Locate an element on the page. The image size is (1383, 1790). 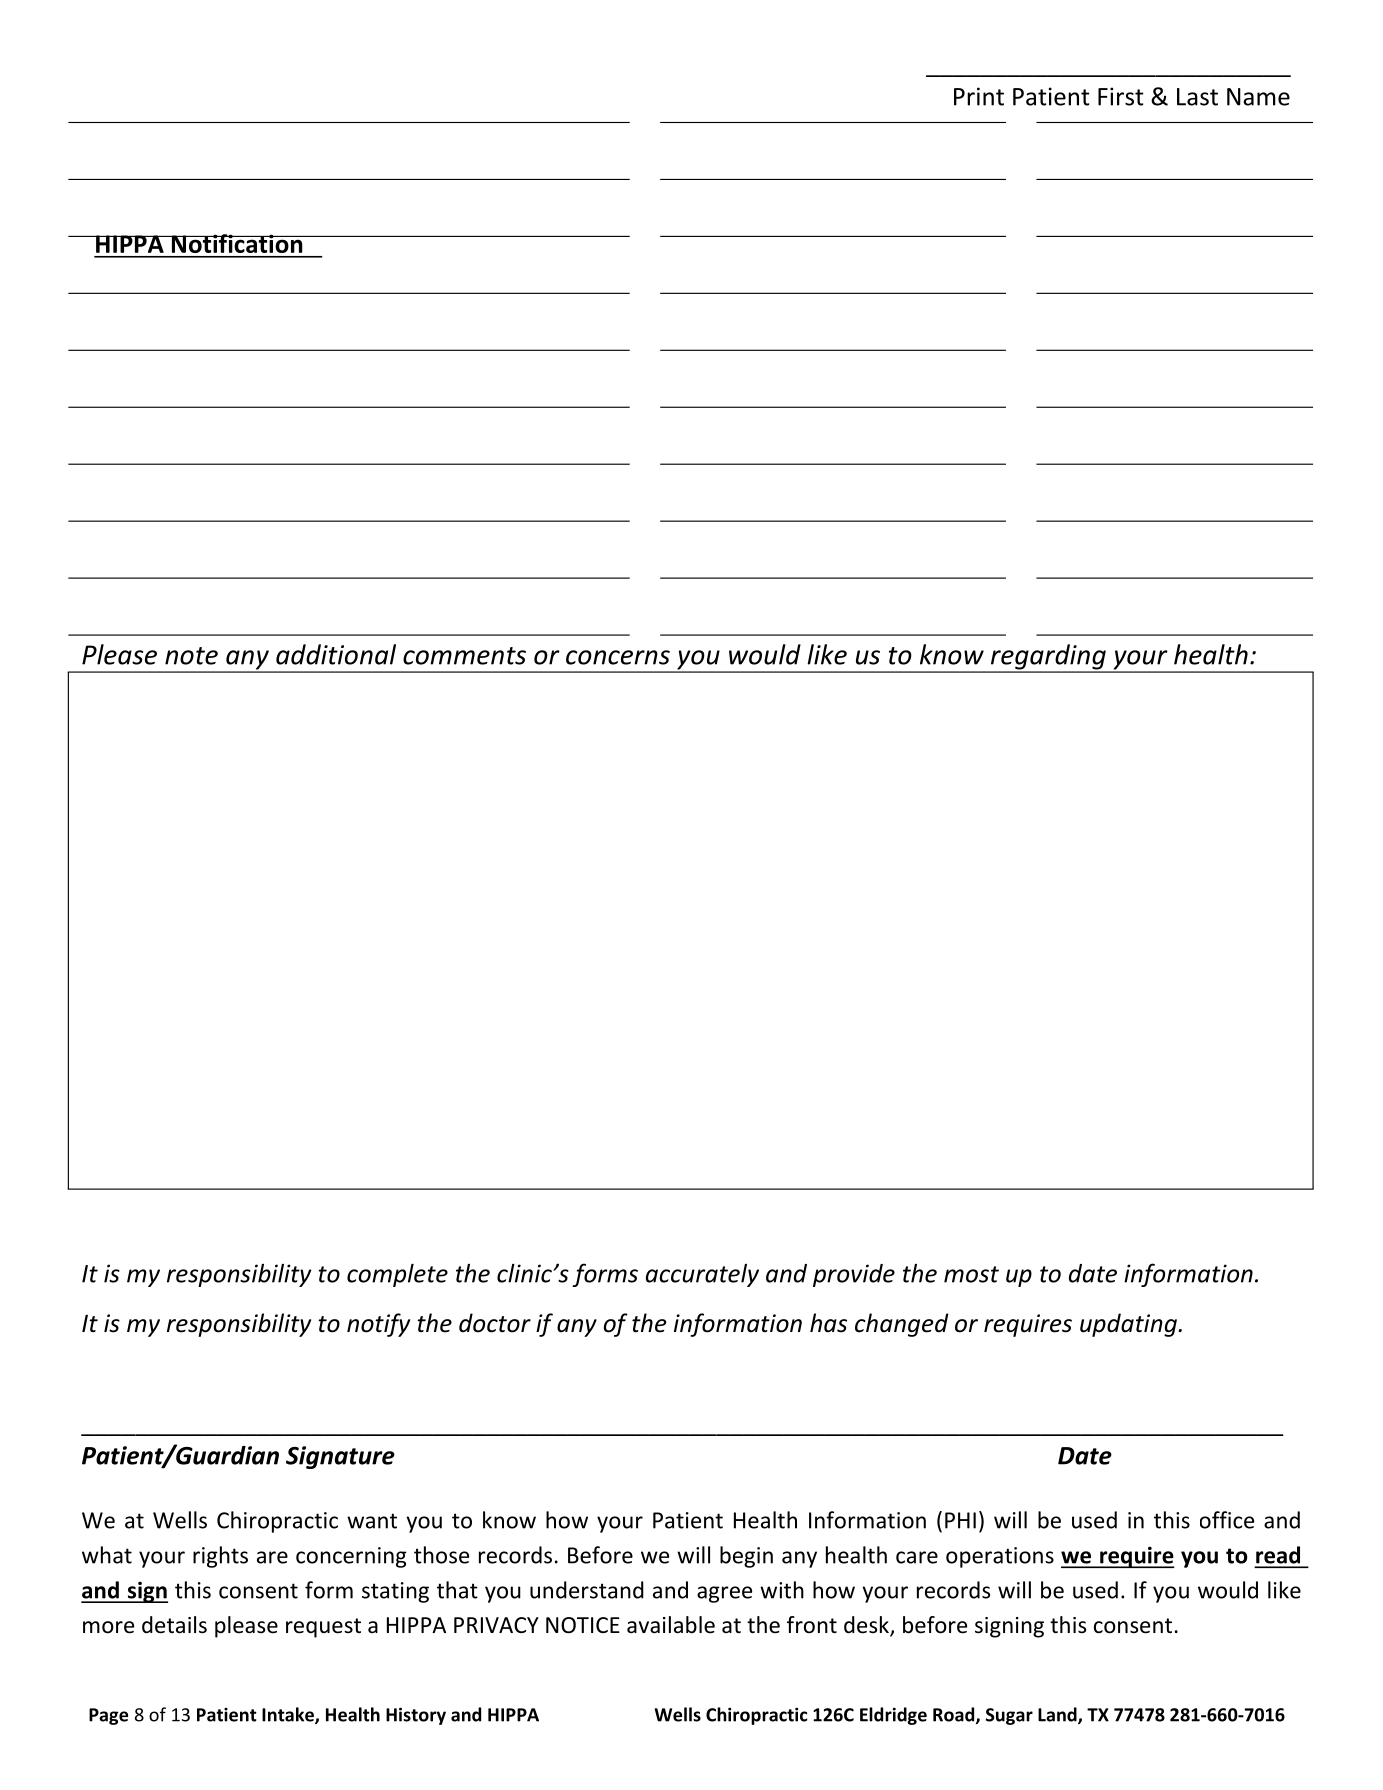
Notification is located at coordinates (236, 243).
